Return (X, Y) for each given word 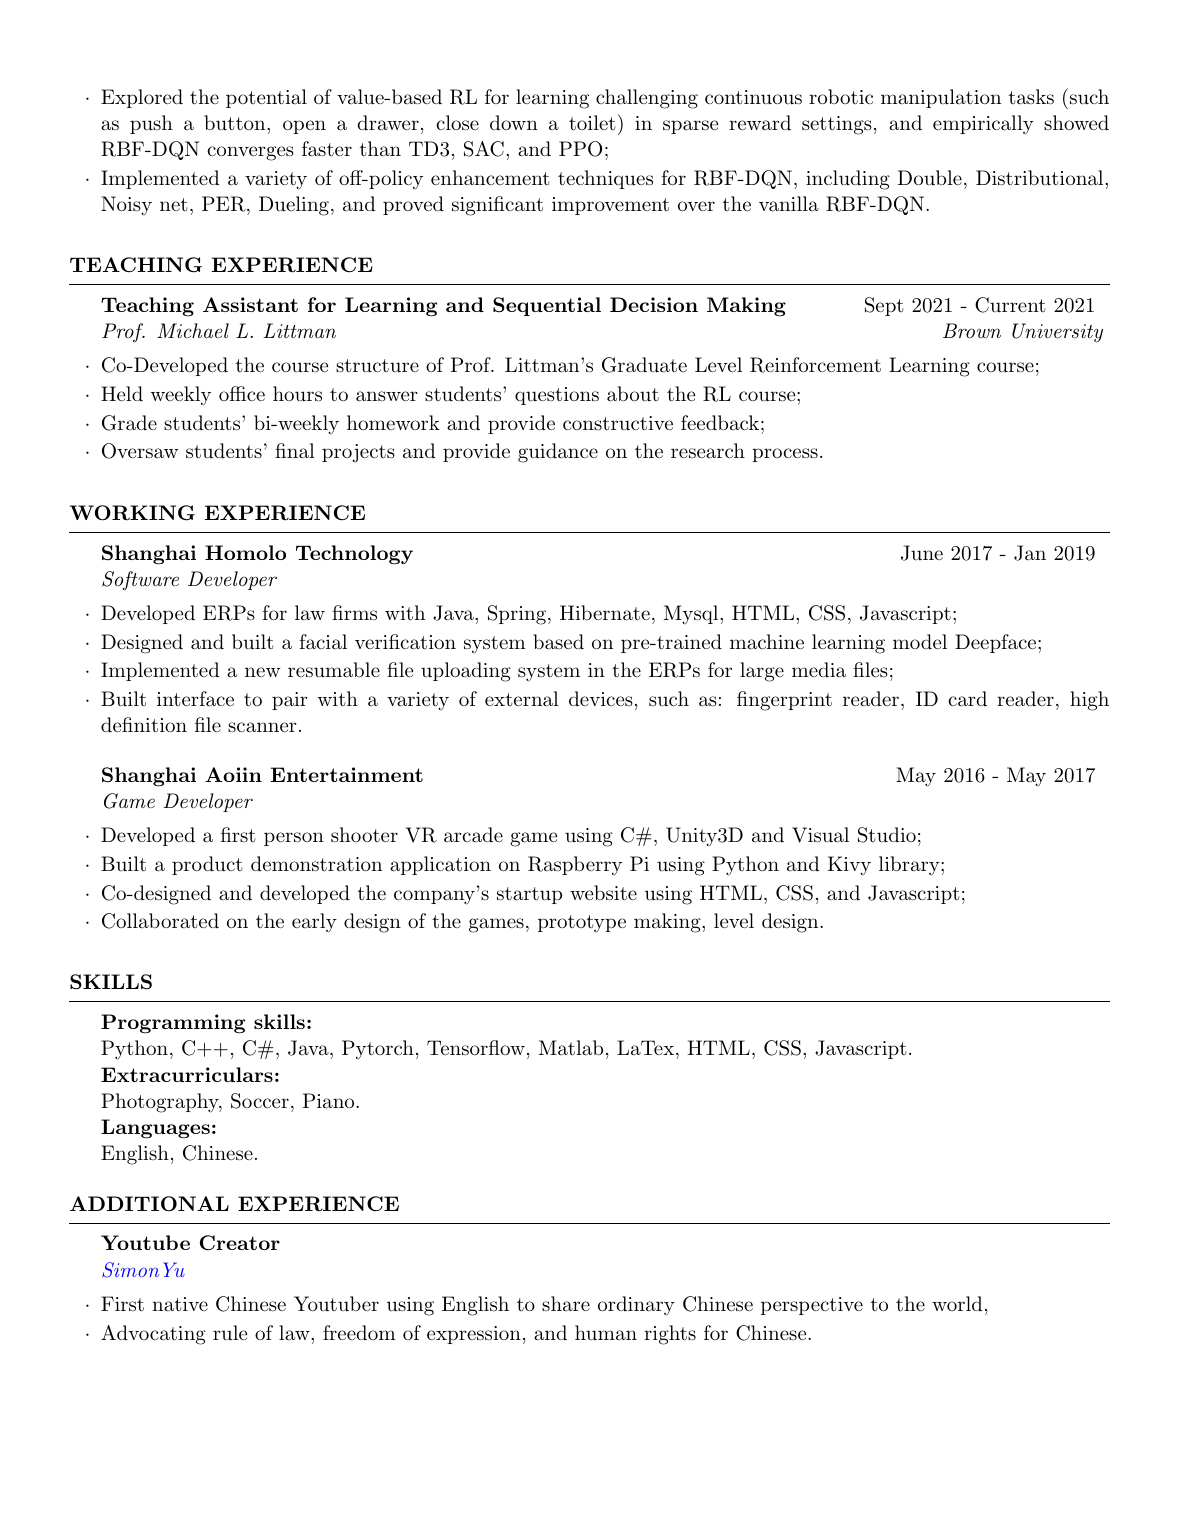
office (242, 393)
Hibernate (605, 613)
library (909, 866)
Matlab (571, 1048)
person (294, 839)
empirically (983, 125)
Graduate (644, 365)
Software (140, 581)
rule (230, 1332)
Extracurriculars (187, 1074)
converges (250, 153)
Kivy (849, 866)
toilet (592, 123)
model (920, 641)
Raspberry (575, 865)
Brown (972, 330)
